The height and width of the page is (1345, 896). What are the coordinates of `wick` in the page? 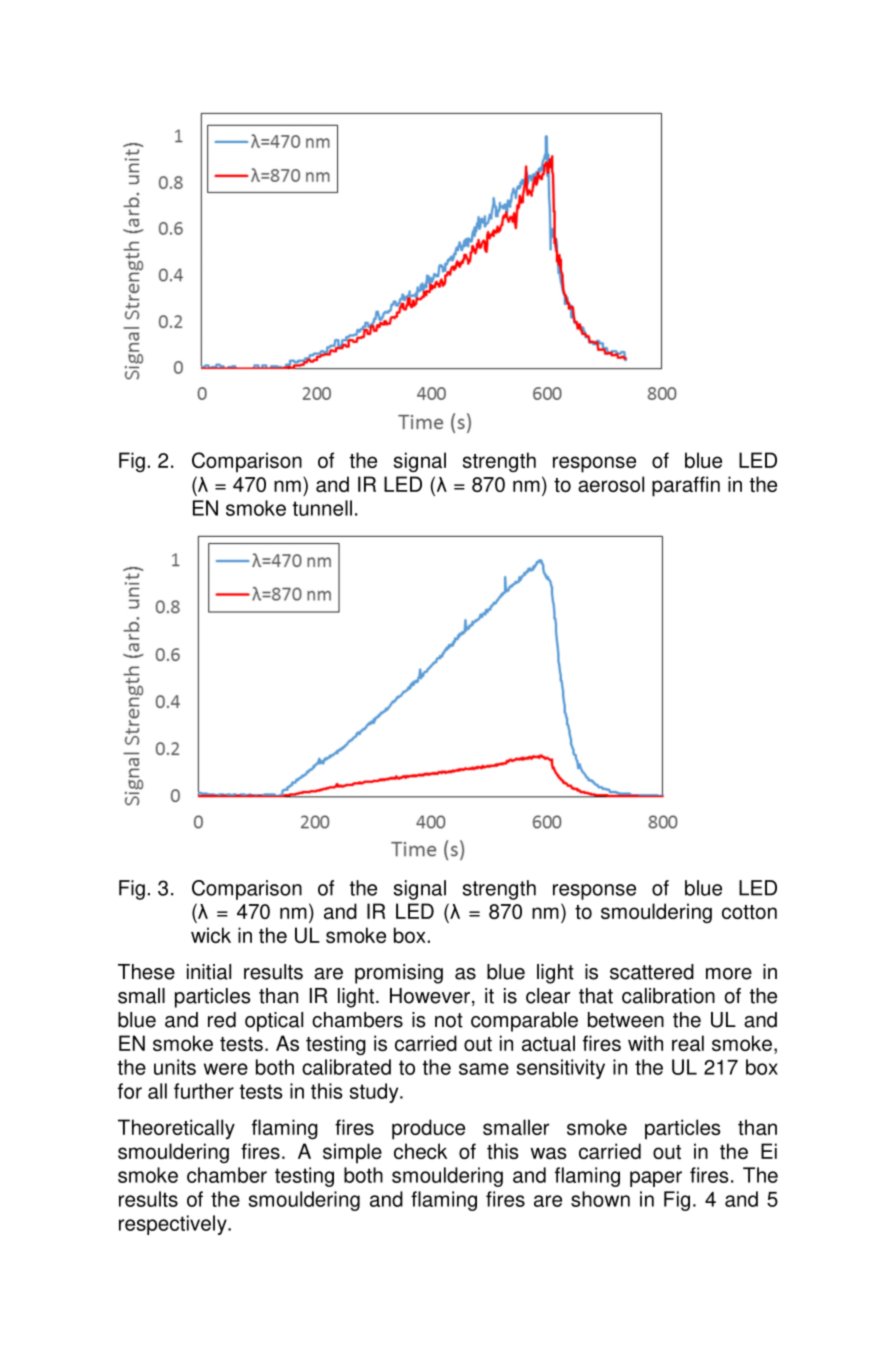 It's located at (211, 935).
